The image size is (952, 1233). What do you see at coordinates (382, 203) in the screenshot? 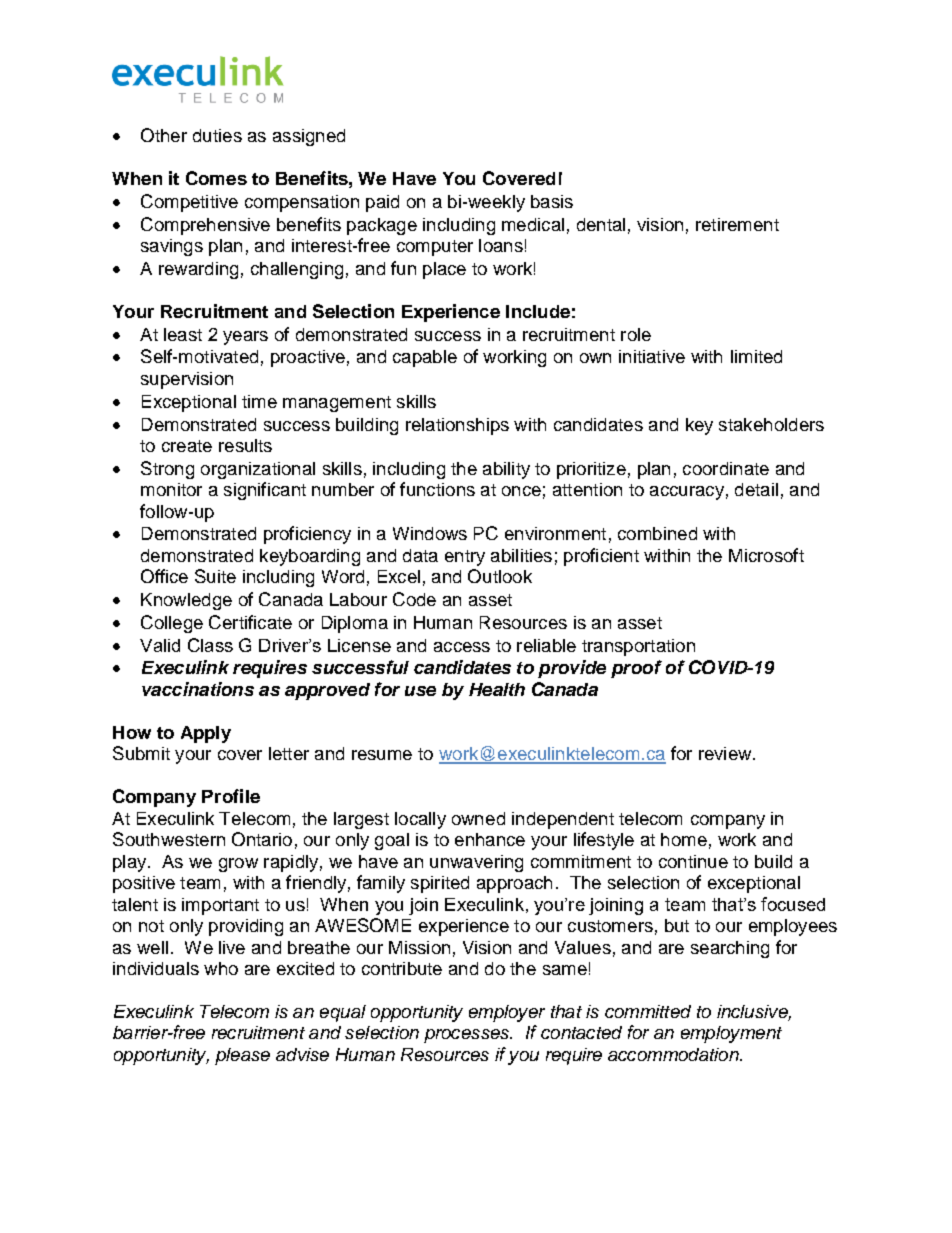
I see `paid` at bounding box center [382, 203].
